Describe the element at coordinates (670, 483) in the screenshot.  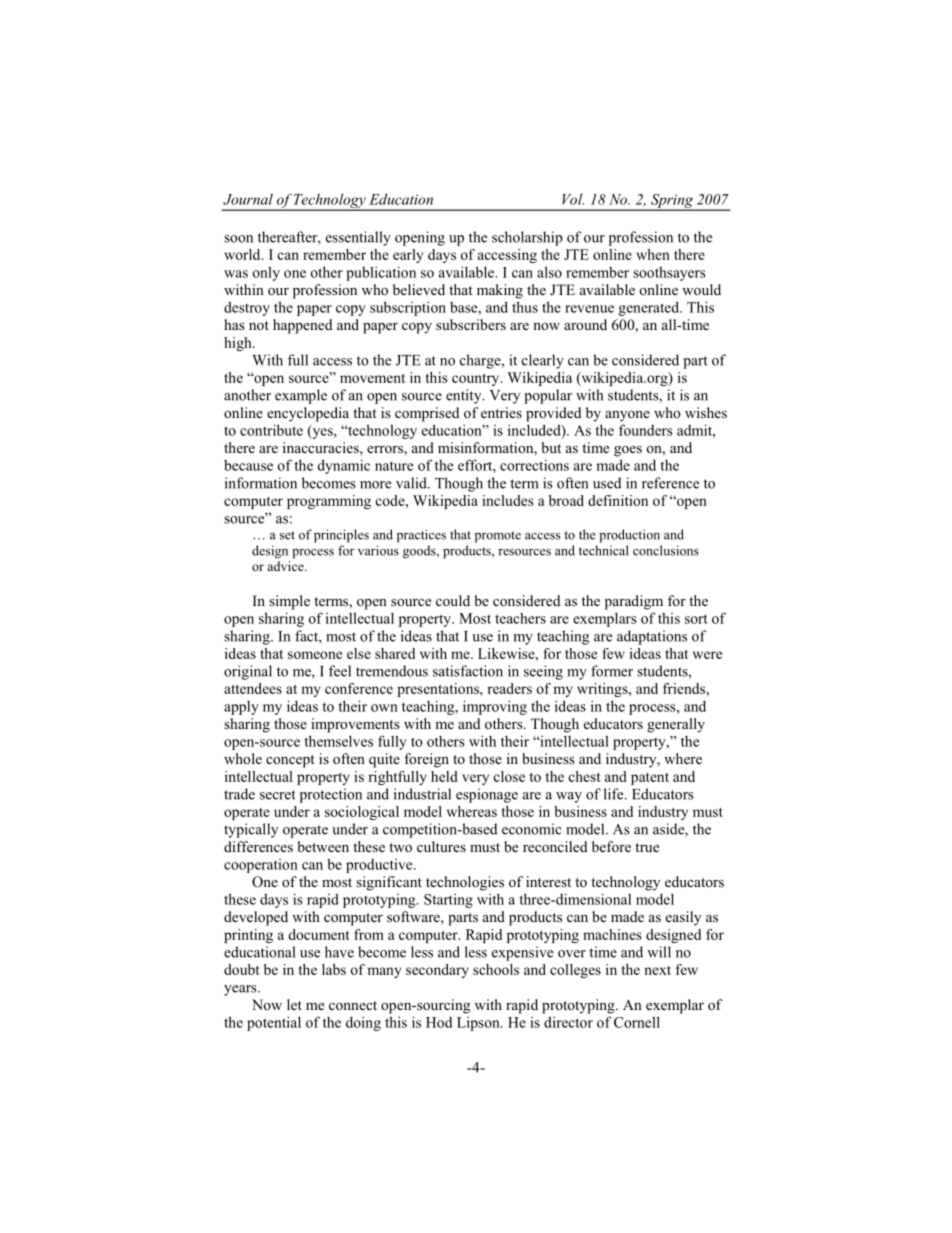
I see `reference` at that location.
